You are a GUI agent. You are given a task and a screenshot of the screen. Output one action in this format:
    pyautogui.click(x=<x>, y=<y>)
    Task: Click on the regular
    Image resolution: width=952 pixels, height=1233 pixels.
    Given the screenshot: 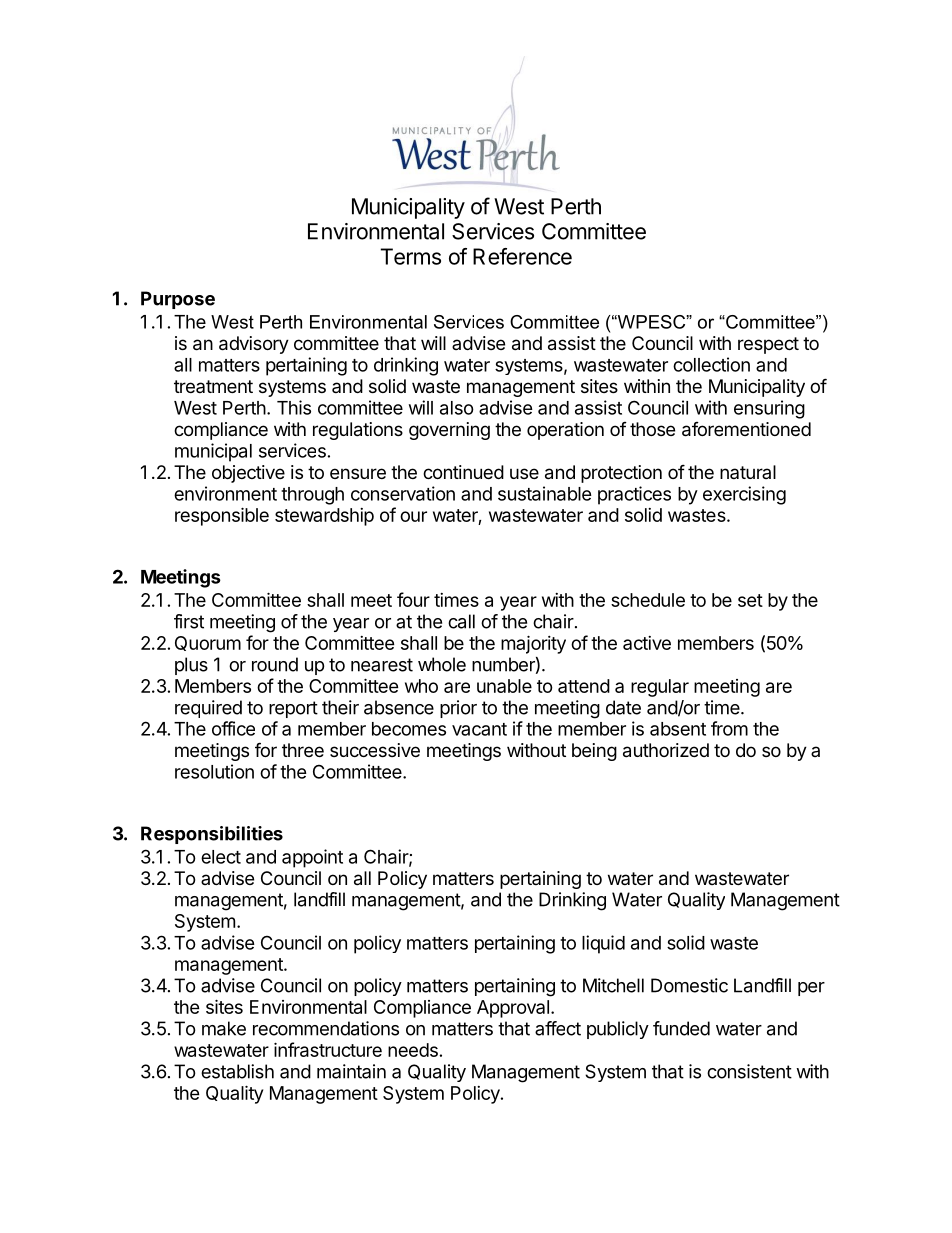 What is the action you would take?
    pyautogui.click(x=660, y=688)
